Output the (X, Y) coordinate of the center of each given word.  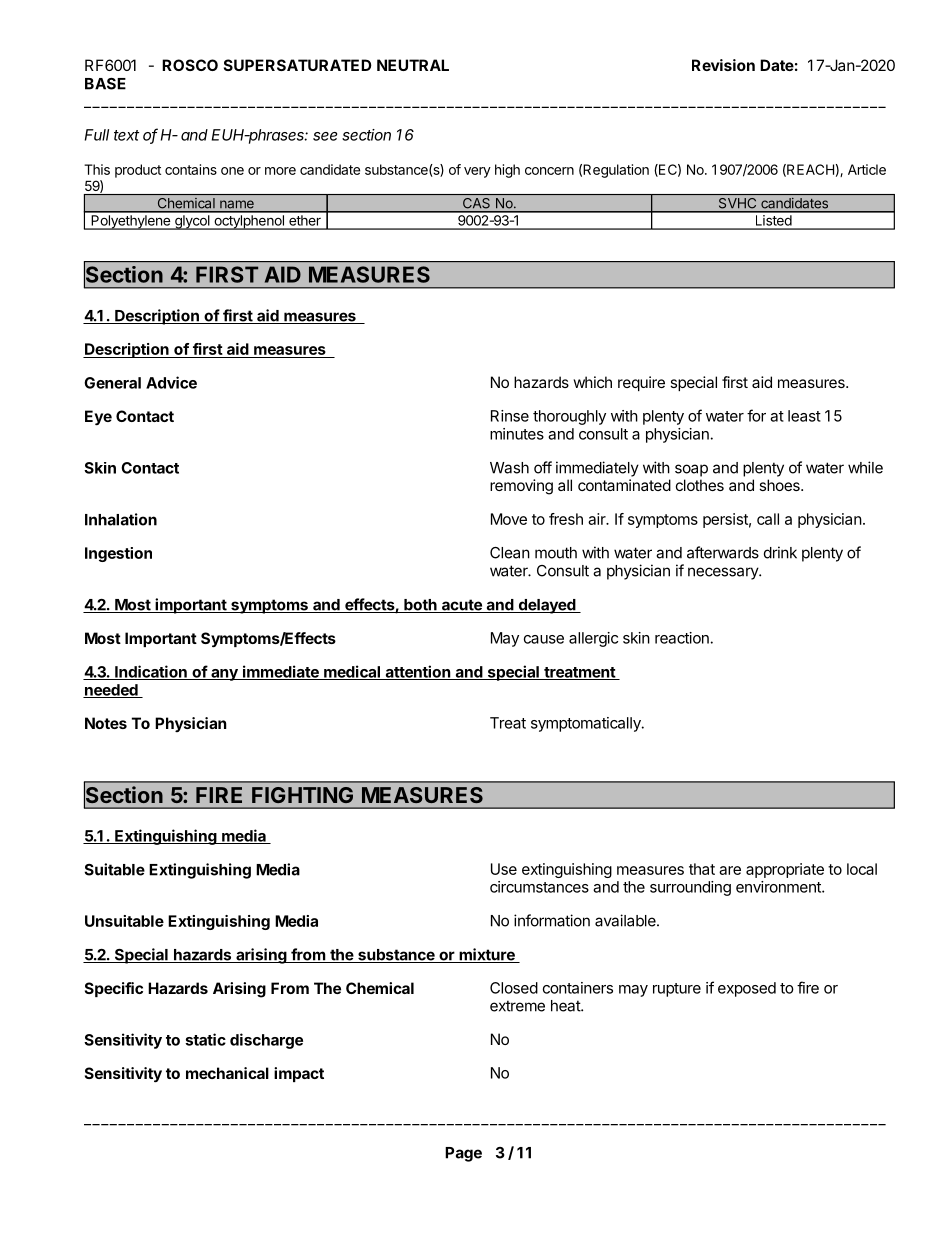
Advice (171, 382)
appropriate (785, 870)
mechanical (227, 1073)
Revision (723, 65)
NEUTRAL (413, 65)
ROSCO (190, 65)
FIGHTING (302, 795)
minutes (517, 434)
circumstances (539, 887)
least (804, 416)
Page (463, 1154)
